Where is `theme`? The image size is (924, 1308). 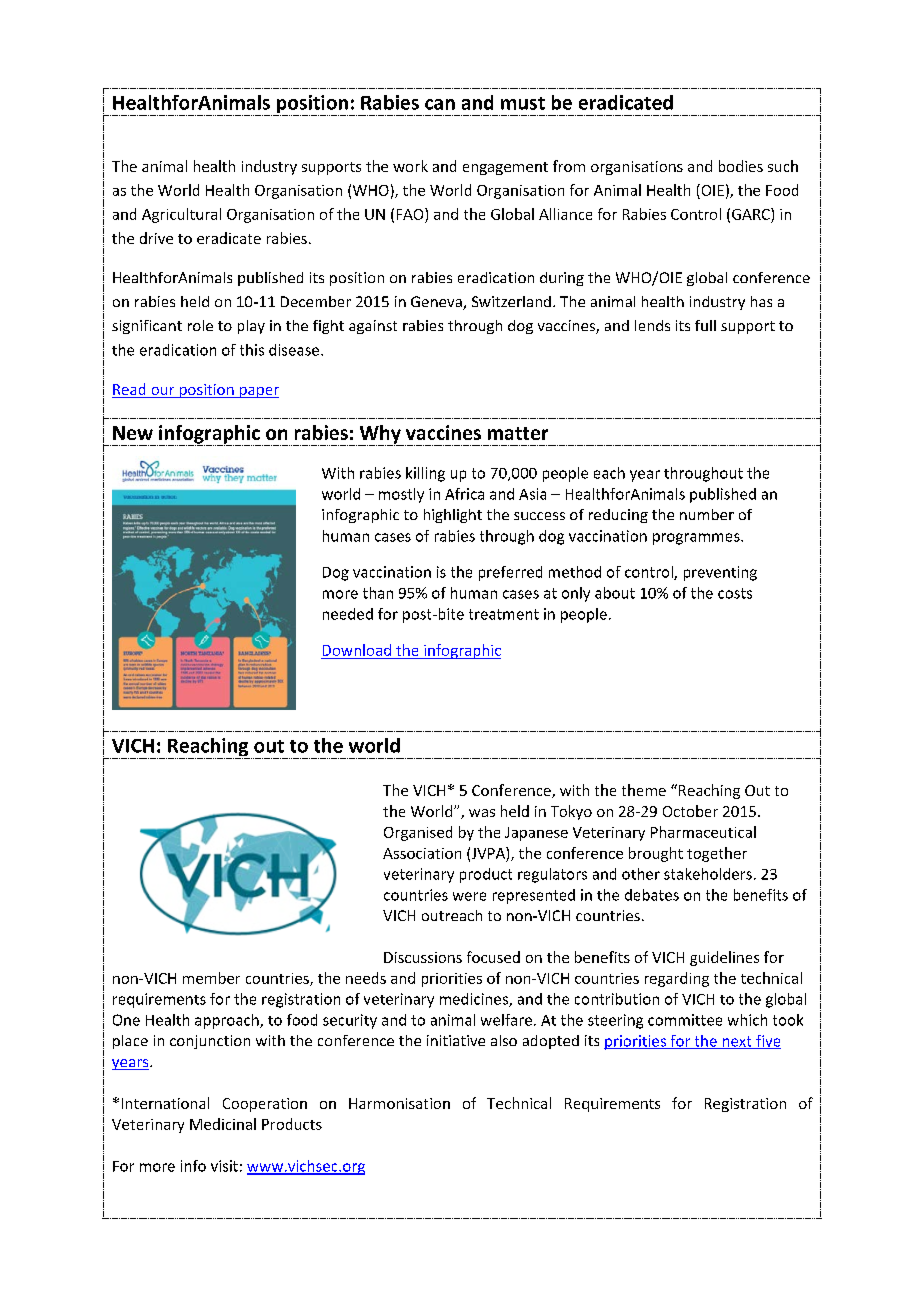 theme is located at coordinates (644, 790).
